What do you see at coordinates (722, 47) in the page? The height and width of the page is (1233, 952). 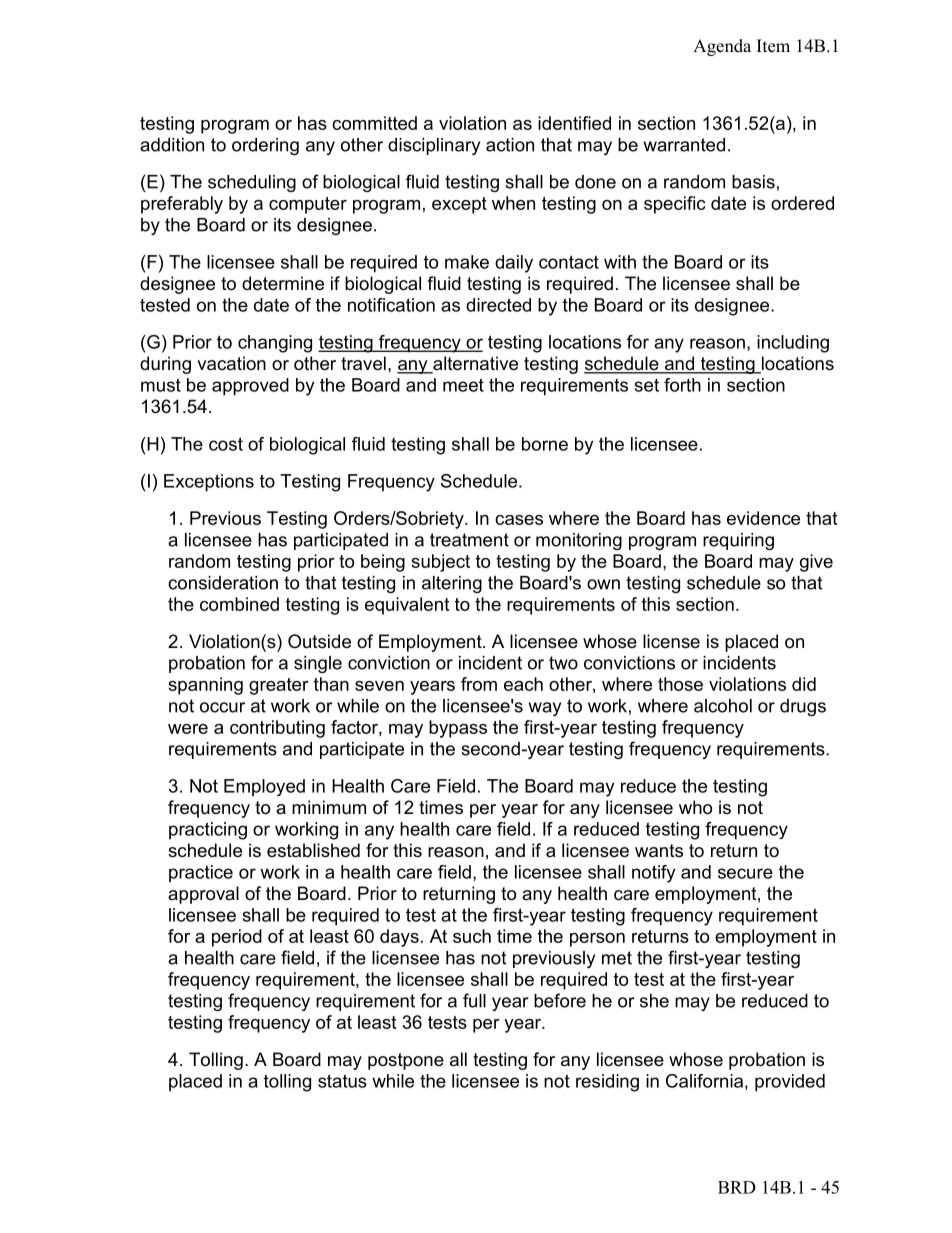 I see `Agenda` at bounding box center [722, 47].
